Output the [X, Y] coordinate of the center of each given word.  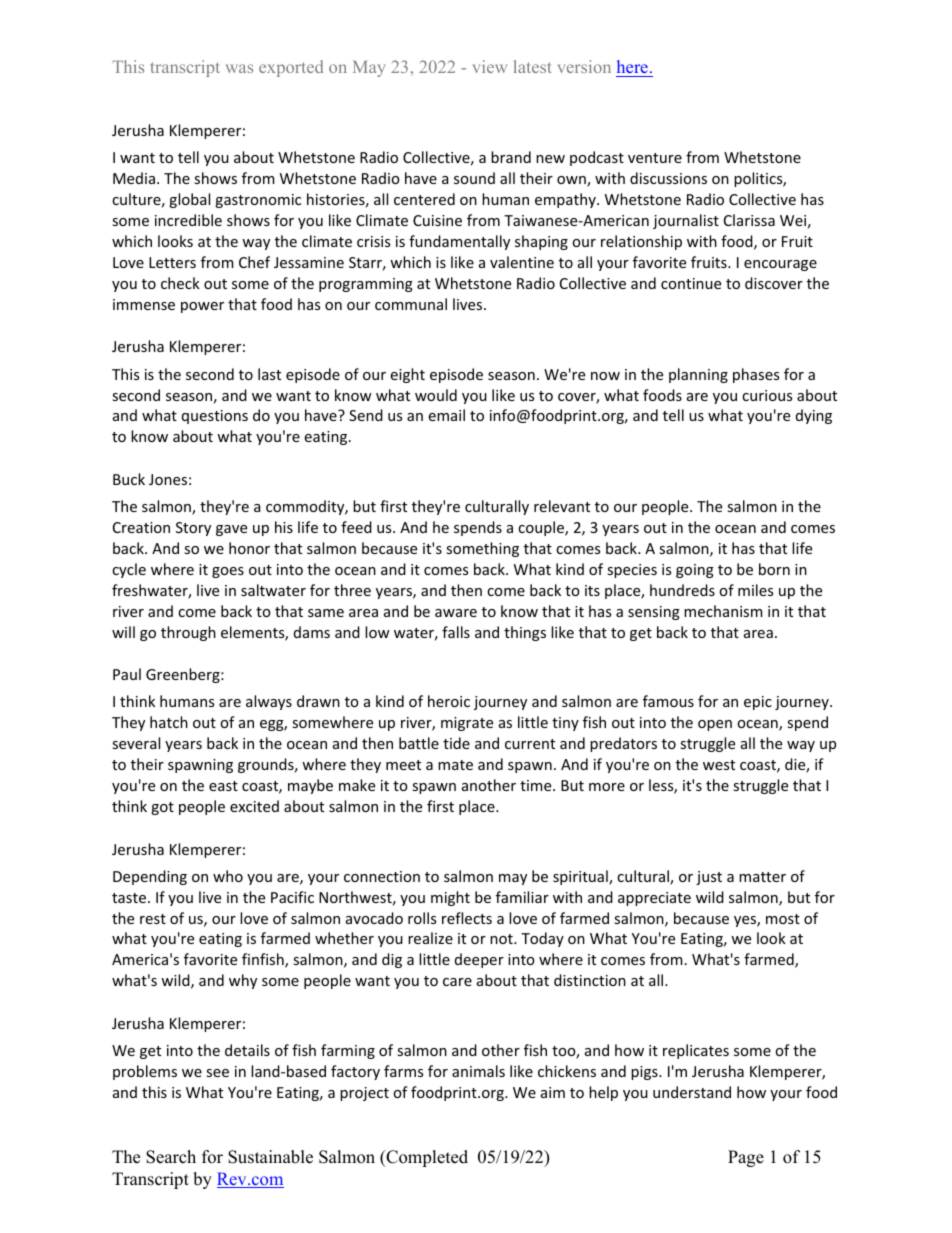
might [450, 898]
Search [171, 1157]
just [709, 878]
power [202, 307]
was [239, 68]
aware [456, 613]
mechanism [723, 611]
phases [756, 375]
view [490, 66]
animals [478, 1071]
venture [655, 158]
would [436, 395]
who [228, 876]
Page [746, 1158]
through [188, 633]
